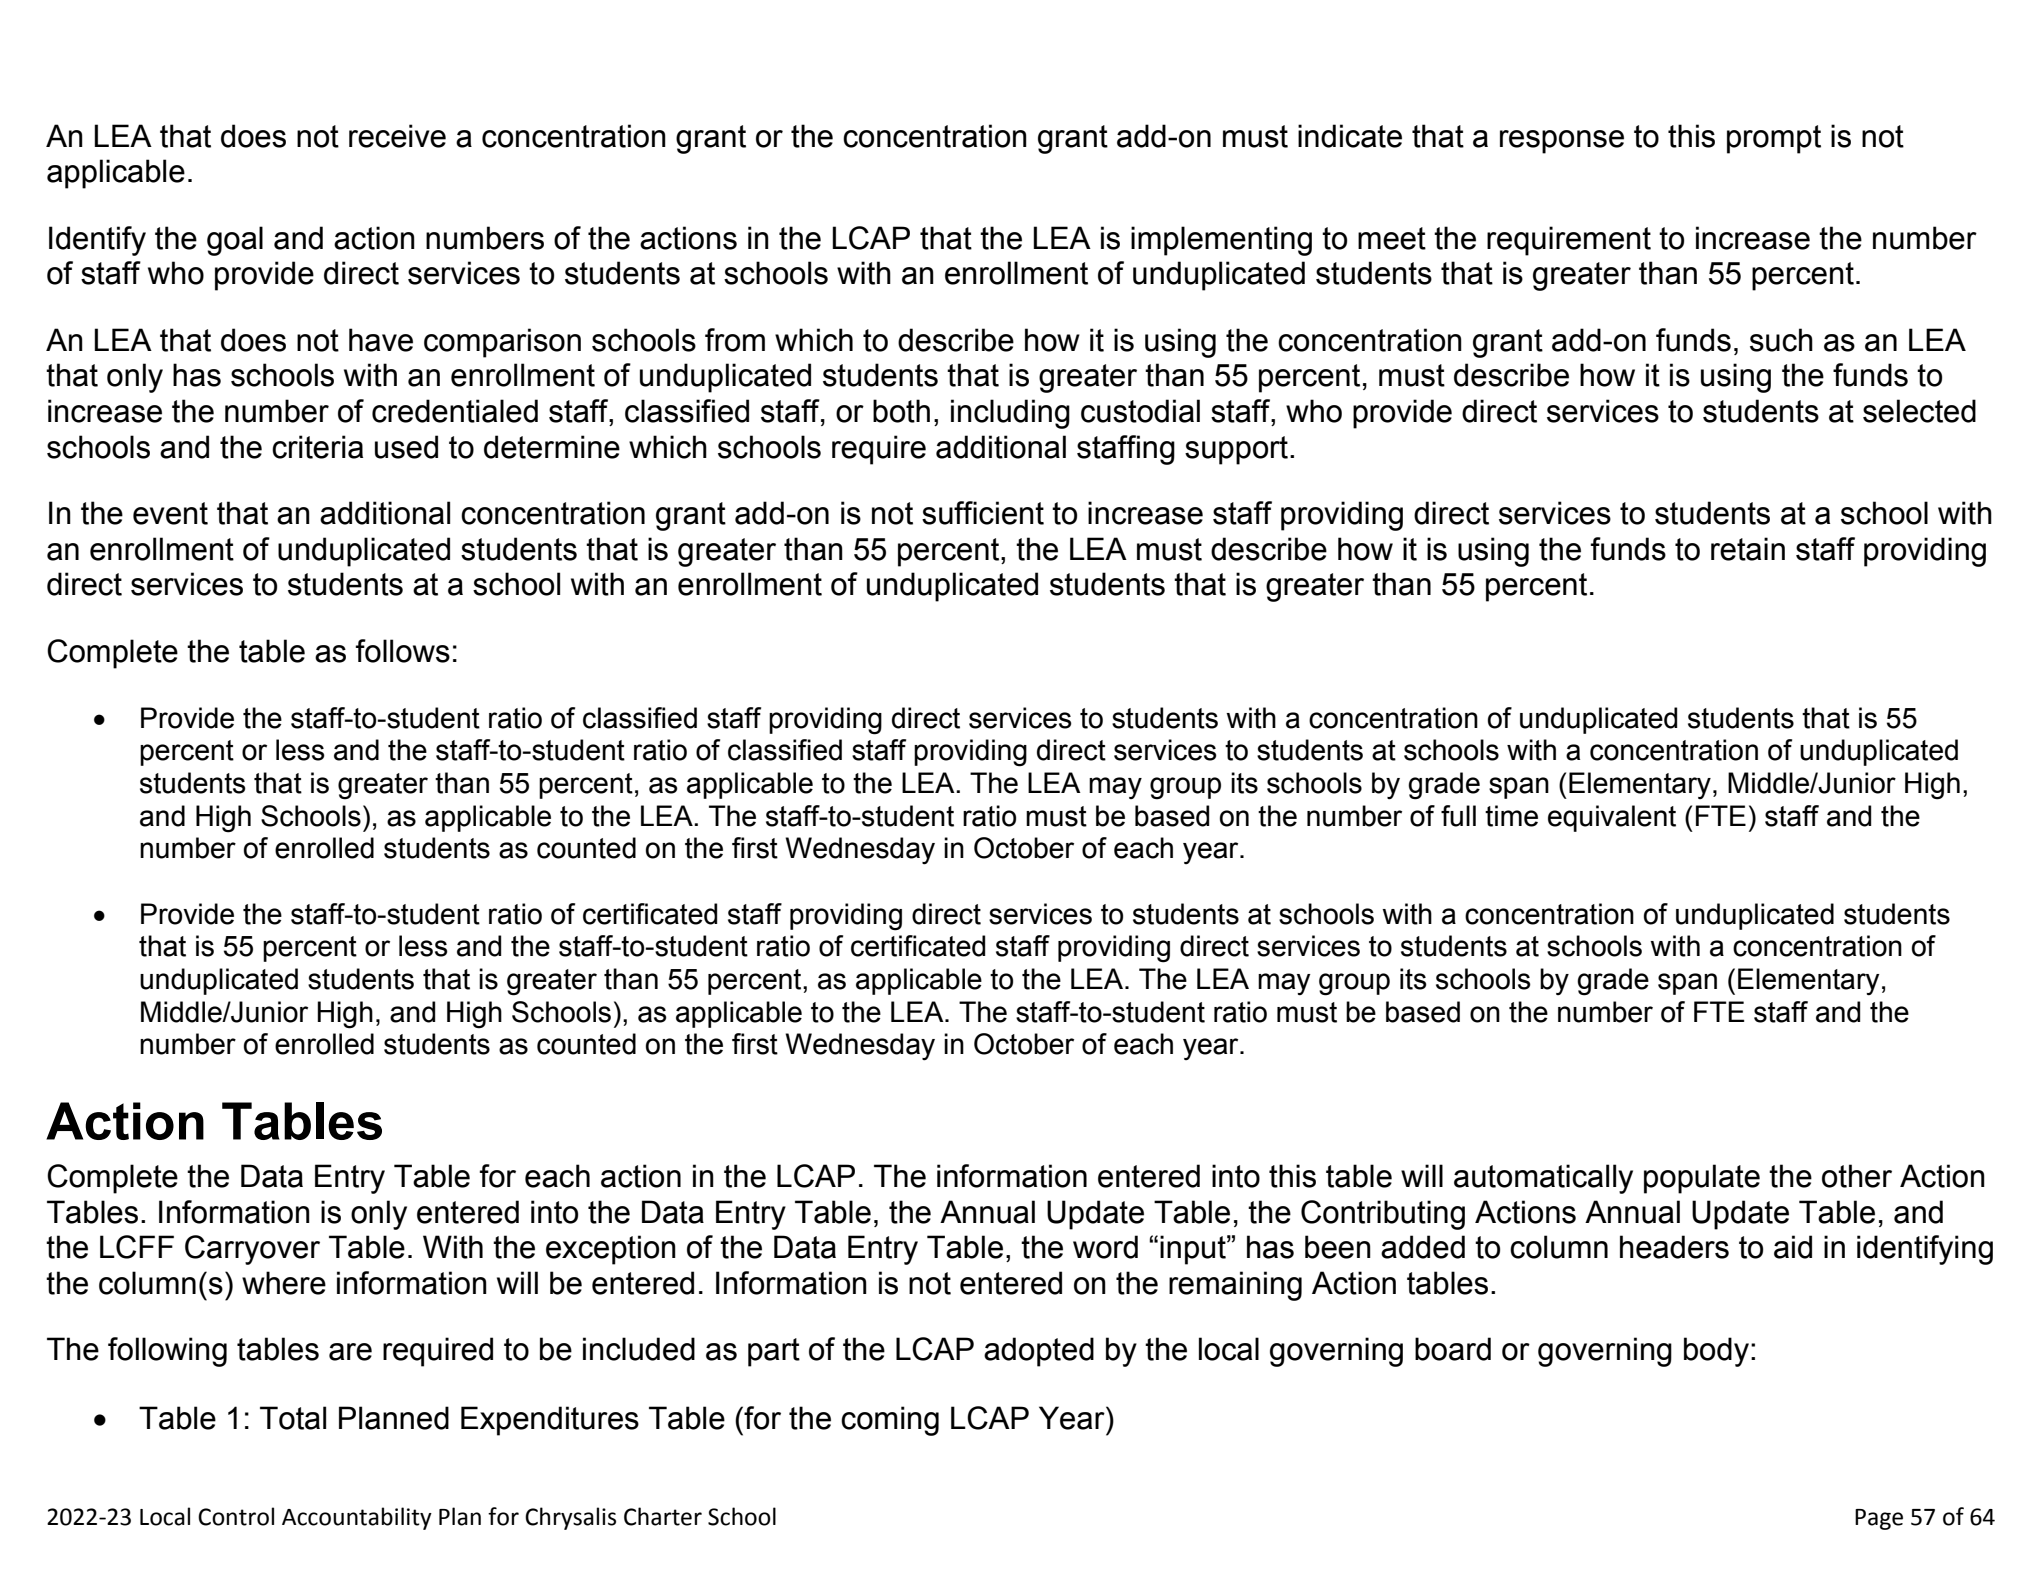  What do you see at coordinates (403, 651) in the screenshot?
I see `follows` at bounding box center [403, 651].
